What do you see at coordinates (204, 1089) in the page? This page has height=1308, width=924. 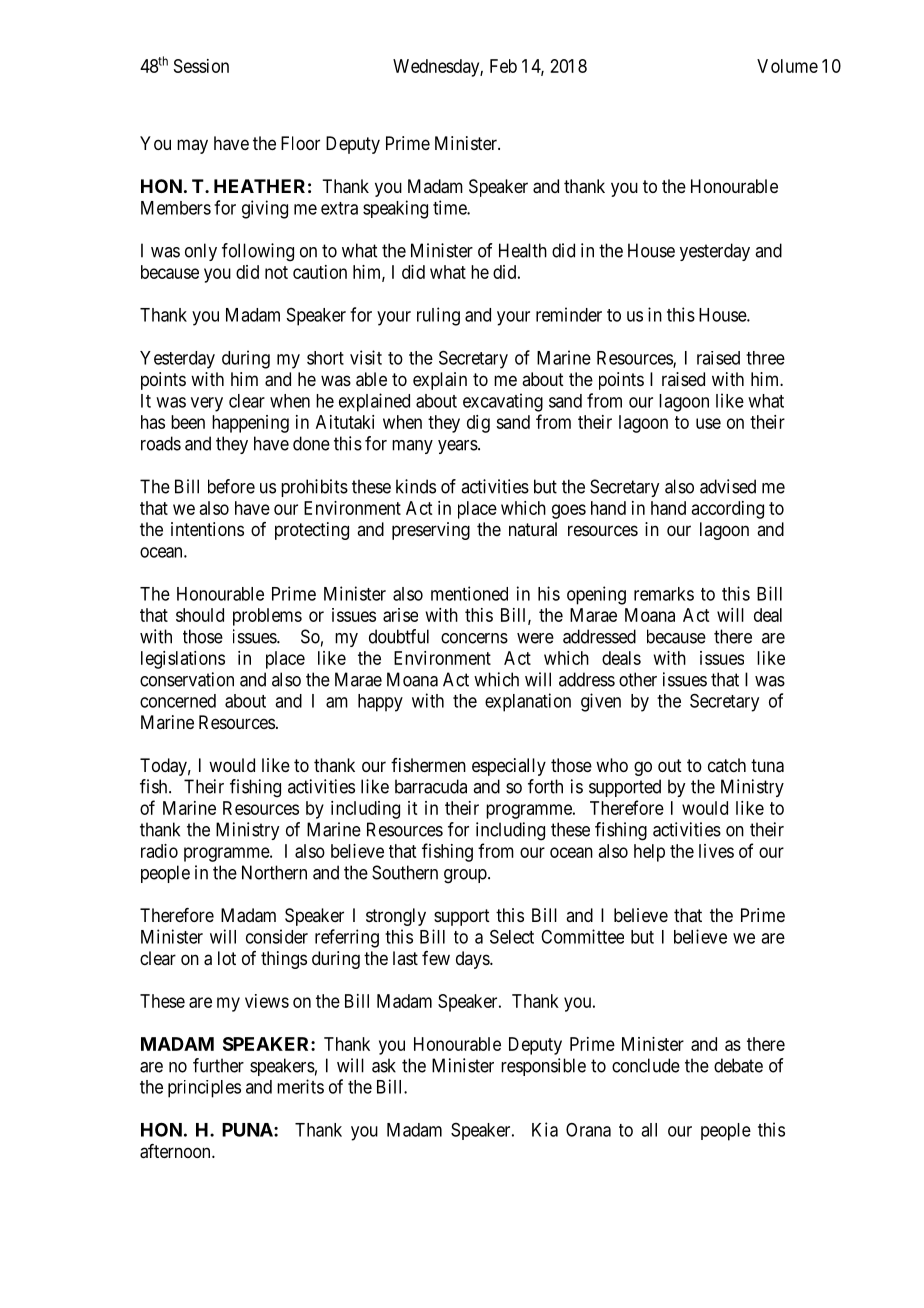 I see `principles` at bounding box center [204, 1089].
